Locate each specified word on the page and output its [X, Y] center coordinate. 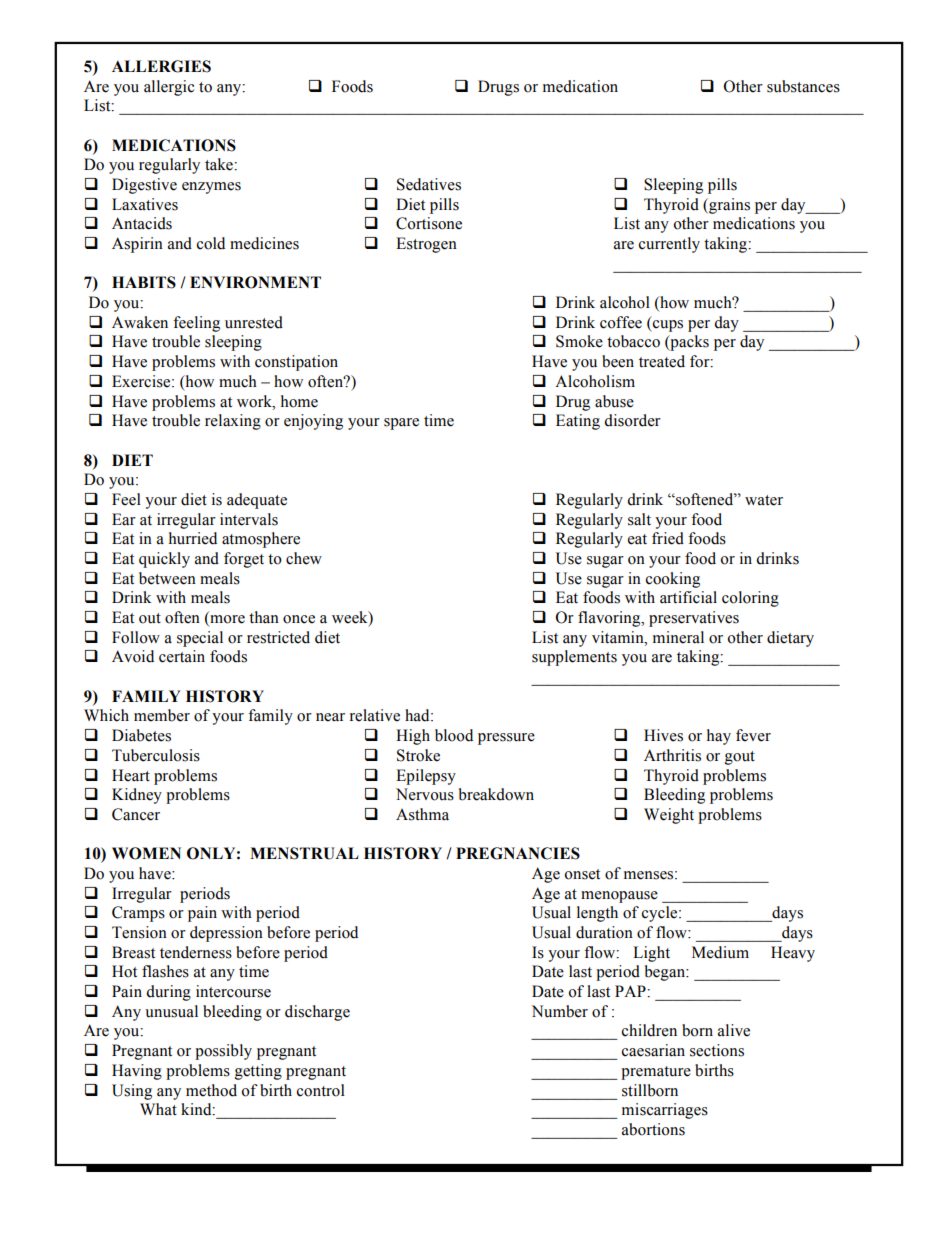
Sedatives [429, 184]
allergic [169, 88]
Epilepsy [426, 777]
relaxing [233, 422]
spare [401, 424]
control [321, 1090]
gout [740, 758]
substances [803, 86]
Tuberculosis [156, 755]
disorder [632, 420]
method [211, 1090]
